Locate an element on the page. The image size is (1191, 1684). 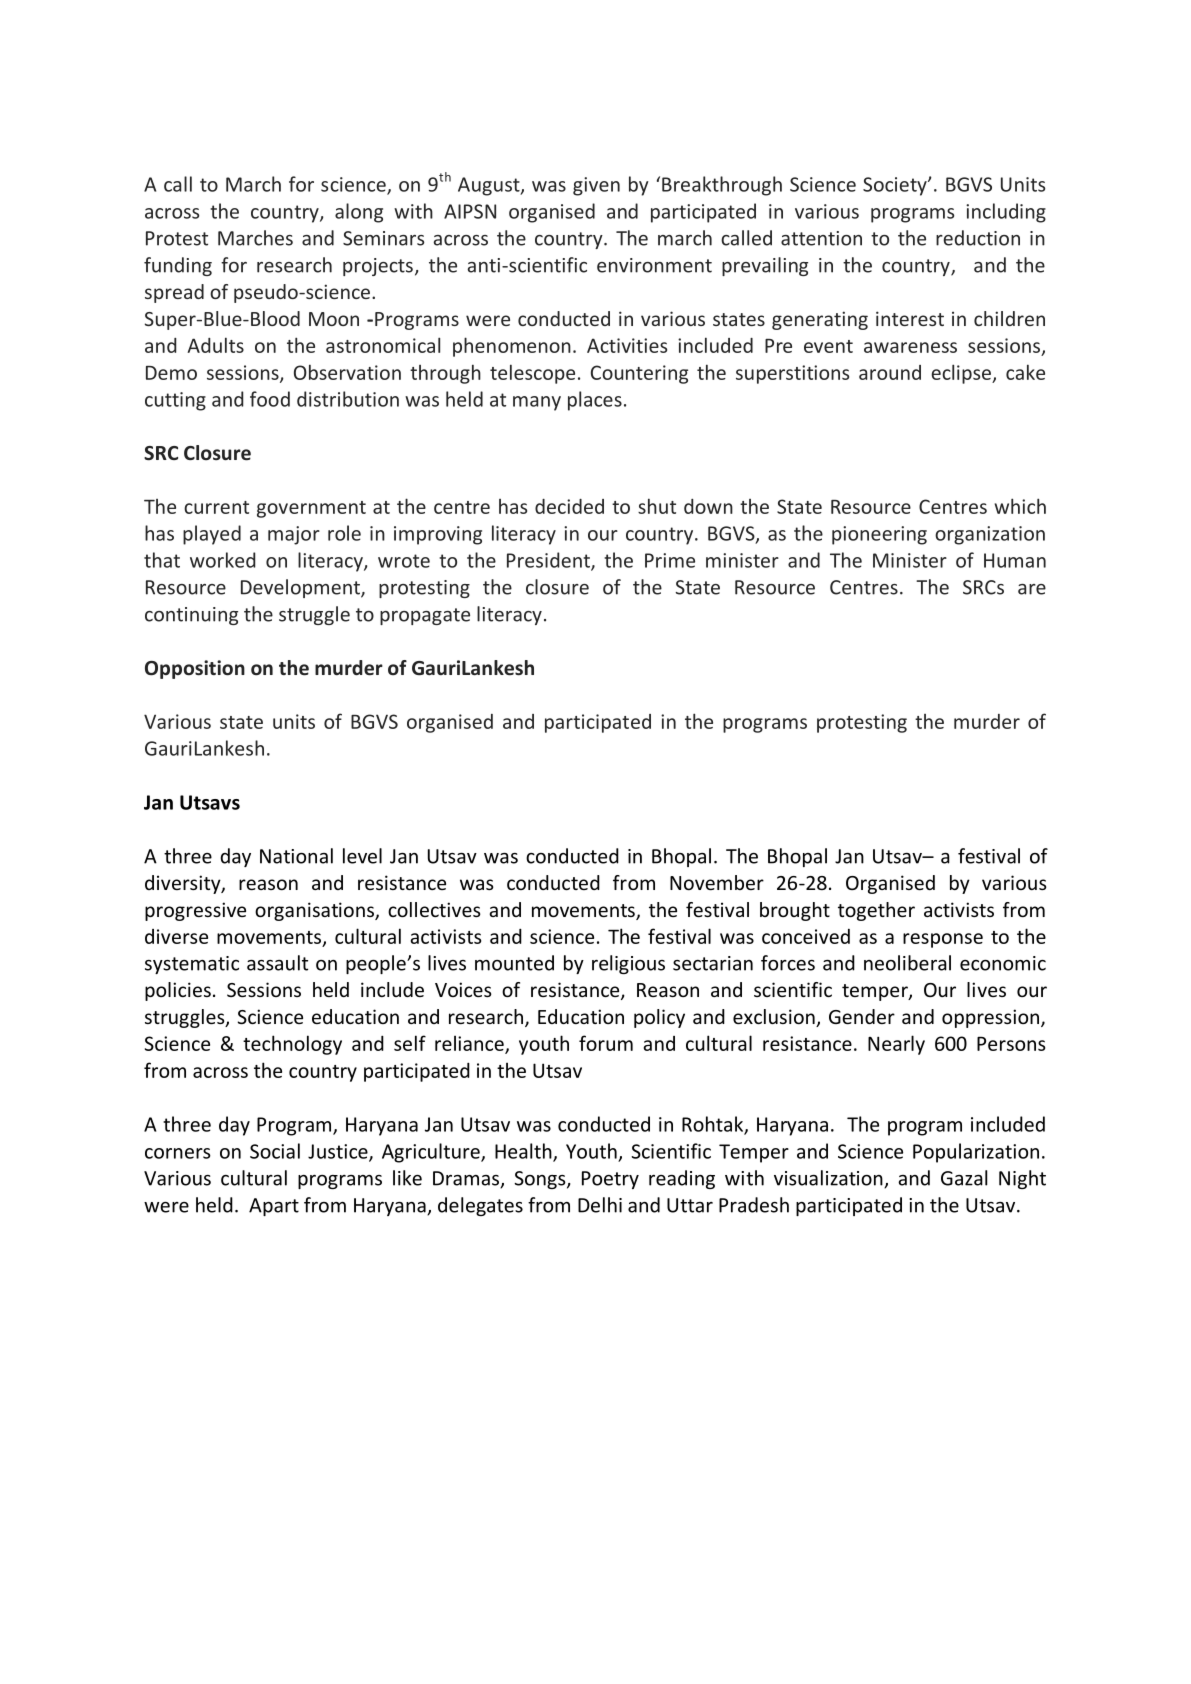
Poetry is located at coordinates (610, 1180).
